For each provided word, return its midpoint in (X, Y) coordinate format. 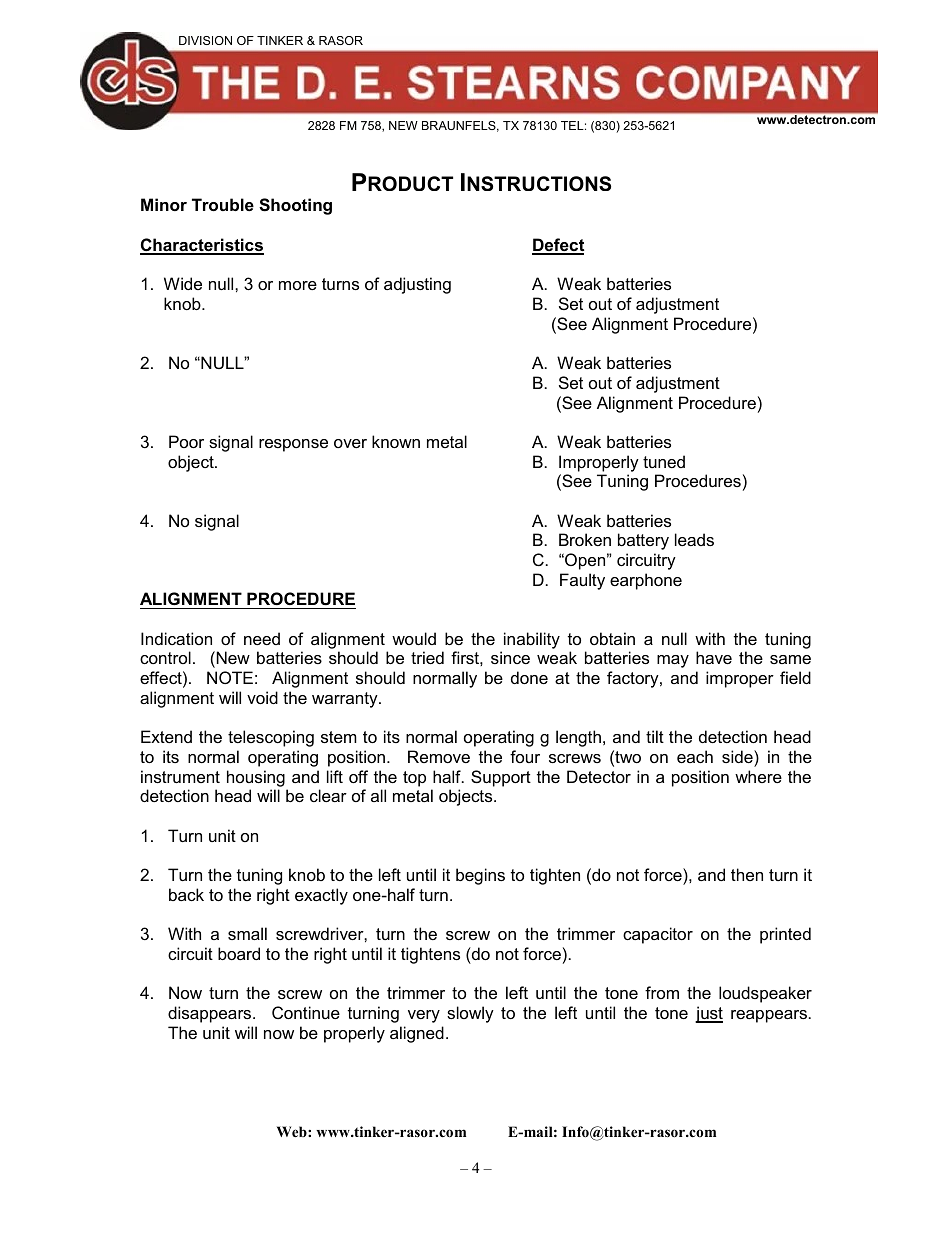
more (298, 285)
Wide (183, 283)
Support (501, 778)
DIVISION (205, 40)
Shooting (295, 206)
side (738, 756)
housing (256, 778)
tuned (664, 461)
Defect (558, 246)
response (293, 445)
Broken (585, 539)
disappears (211, 1014)
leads (694, 539)
